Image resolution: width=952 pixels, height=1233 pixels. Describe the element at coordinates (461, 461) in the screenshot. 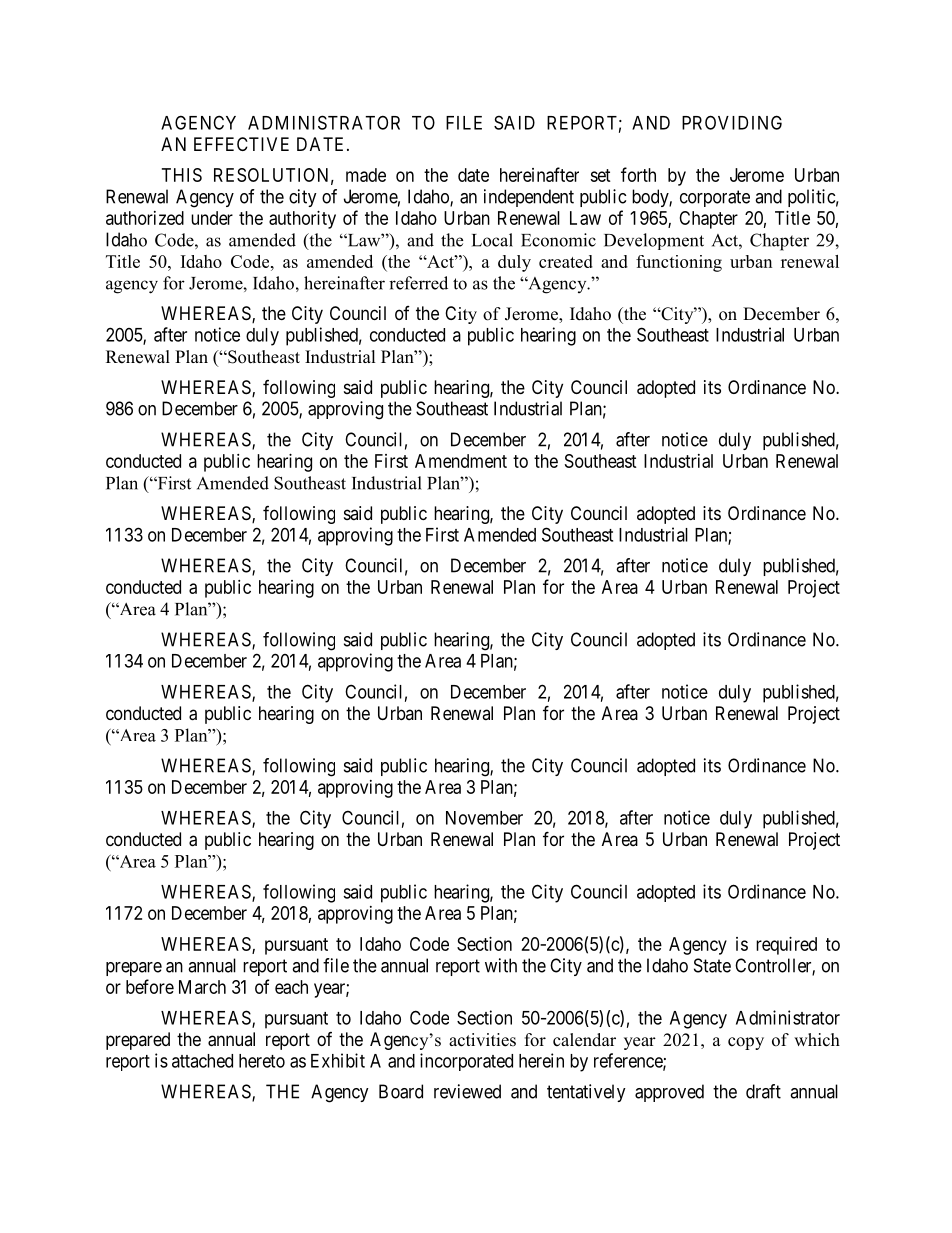

I see `Amendment` at that location.
